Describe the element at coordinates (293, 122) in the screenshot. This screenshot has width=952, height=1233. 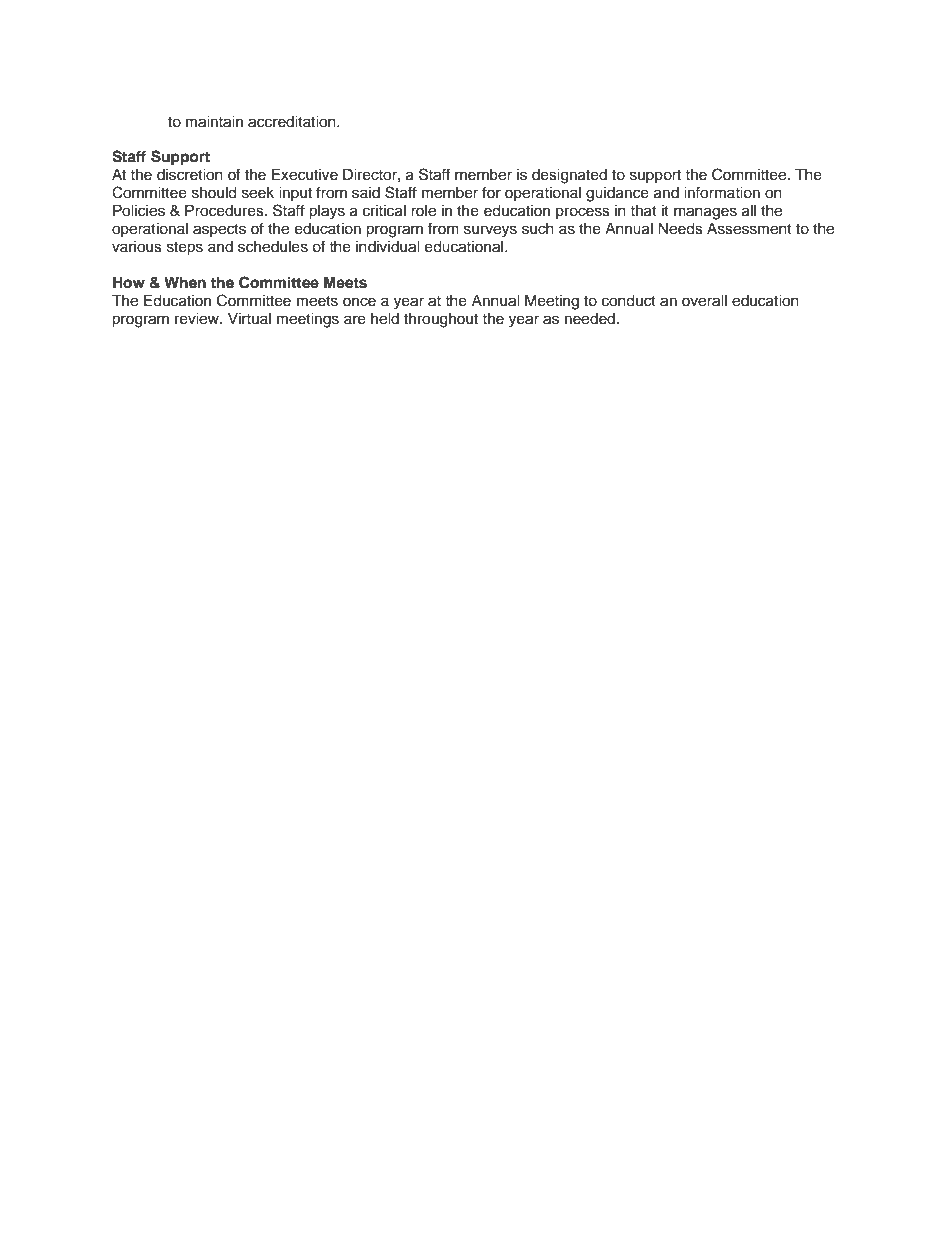
I see `accreditation` at that location.
